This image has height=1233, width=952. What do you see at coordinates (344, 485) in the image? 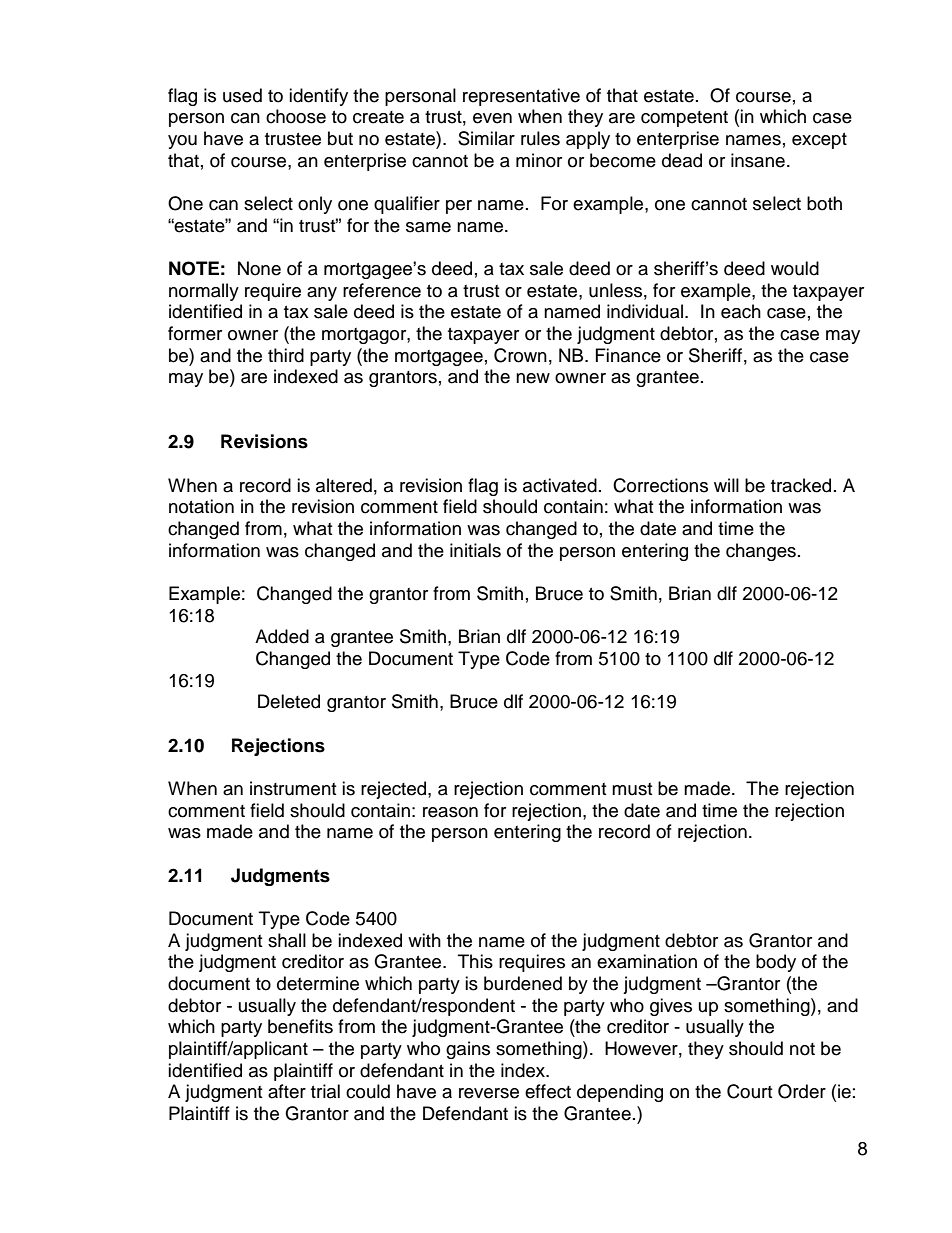
I see `altered` at bounding box center [344, 485].
